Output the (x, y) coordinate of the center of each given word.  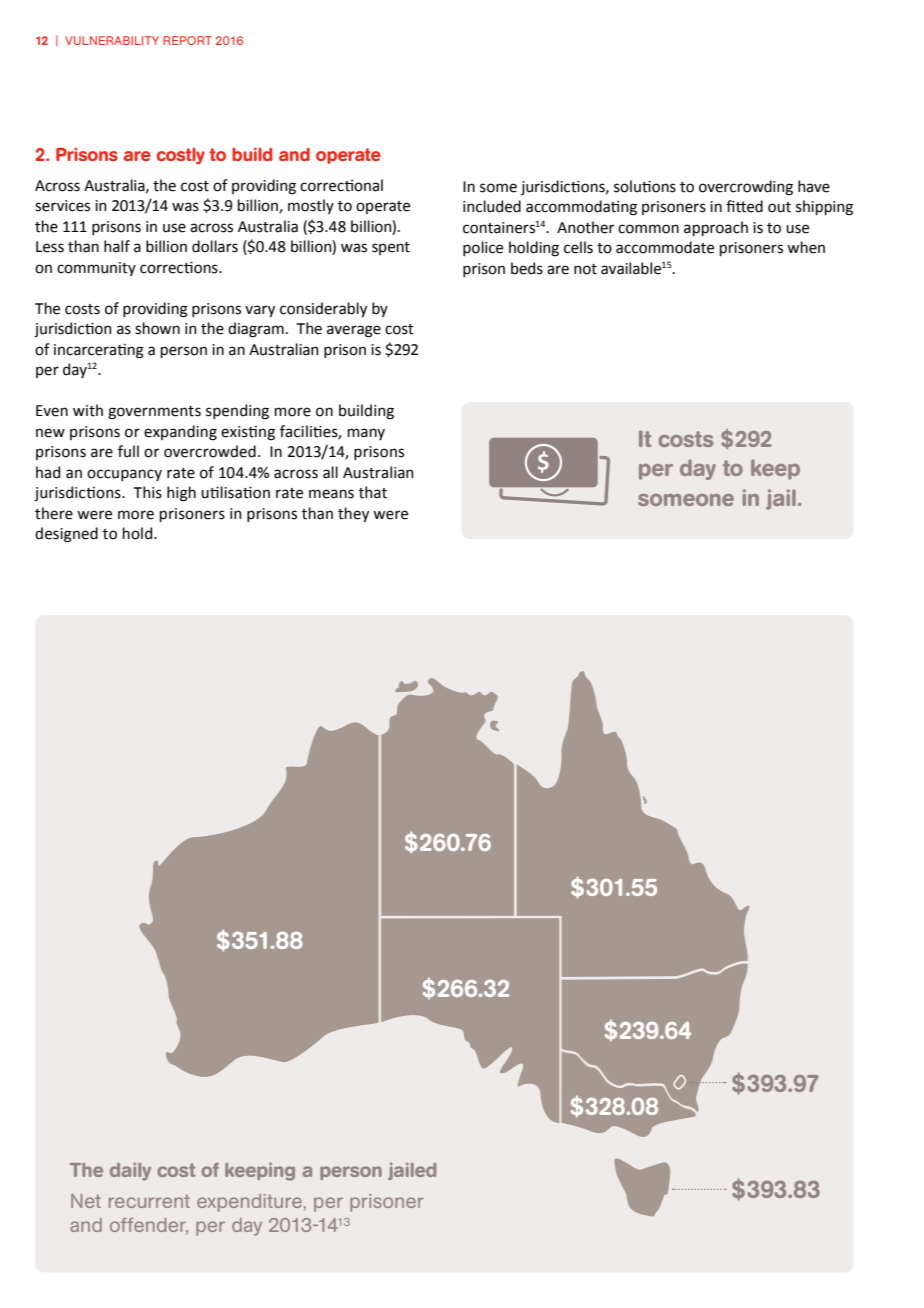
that (373, 492)
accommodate (665, 247)
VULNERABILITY (112, 40)
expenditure (249, 1203)
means (331, 494)
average (354, 331)
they (353, 514)
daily (130, 1172)
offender (149, 1226)
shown (157, 328)
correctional (341, 185)
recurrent (149, 1201)
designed (66, 535)
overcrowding (746, 188)
